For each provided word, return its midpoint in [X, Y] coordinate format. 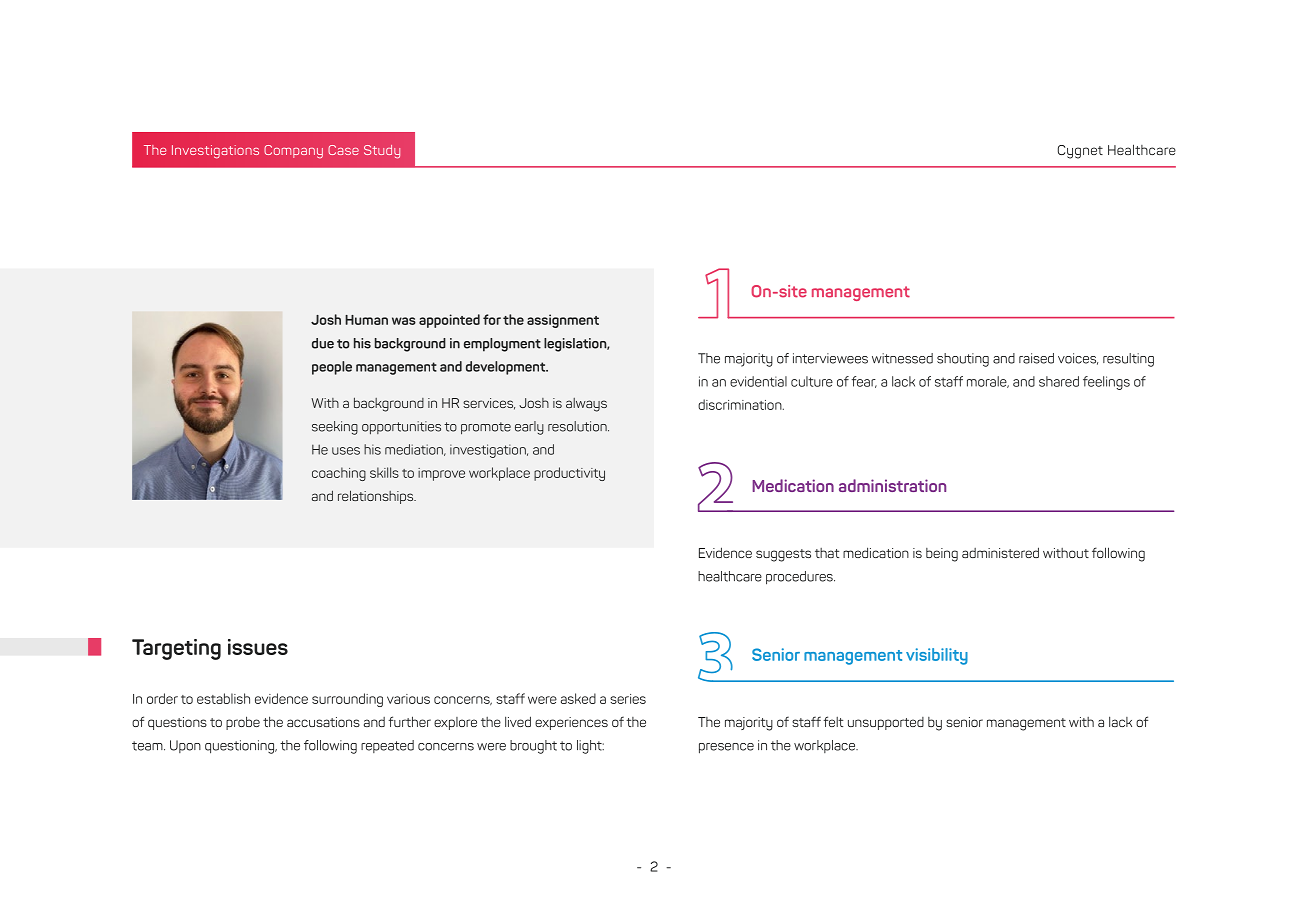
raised [1036, 358]
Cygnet [1080, 152]
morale [988, 382]
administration [892, 485]
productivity [569, 474]
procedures [800, 578]
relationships [377, 497]
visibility [937, 656]
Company [293, 152]
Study [382, 152]
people [332, 368]
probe [243, 723]
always [586, 405]
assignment [563, 321]
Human [366, 320]
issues [258, 647]
